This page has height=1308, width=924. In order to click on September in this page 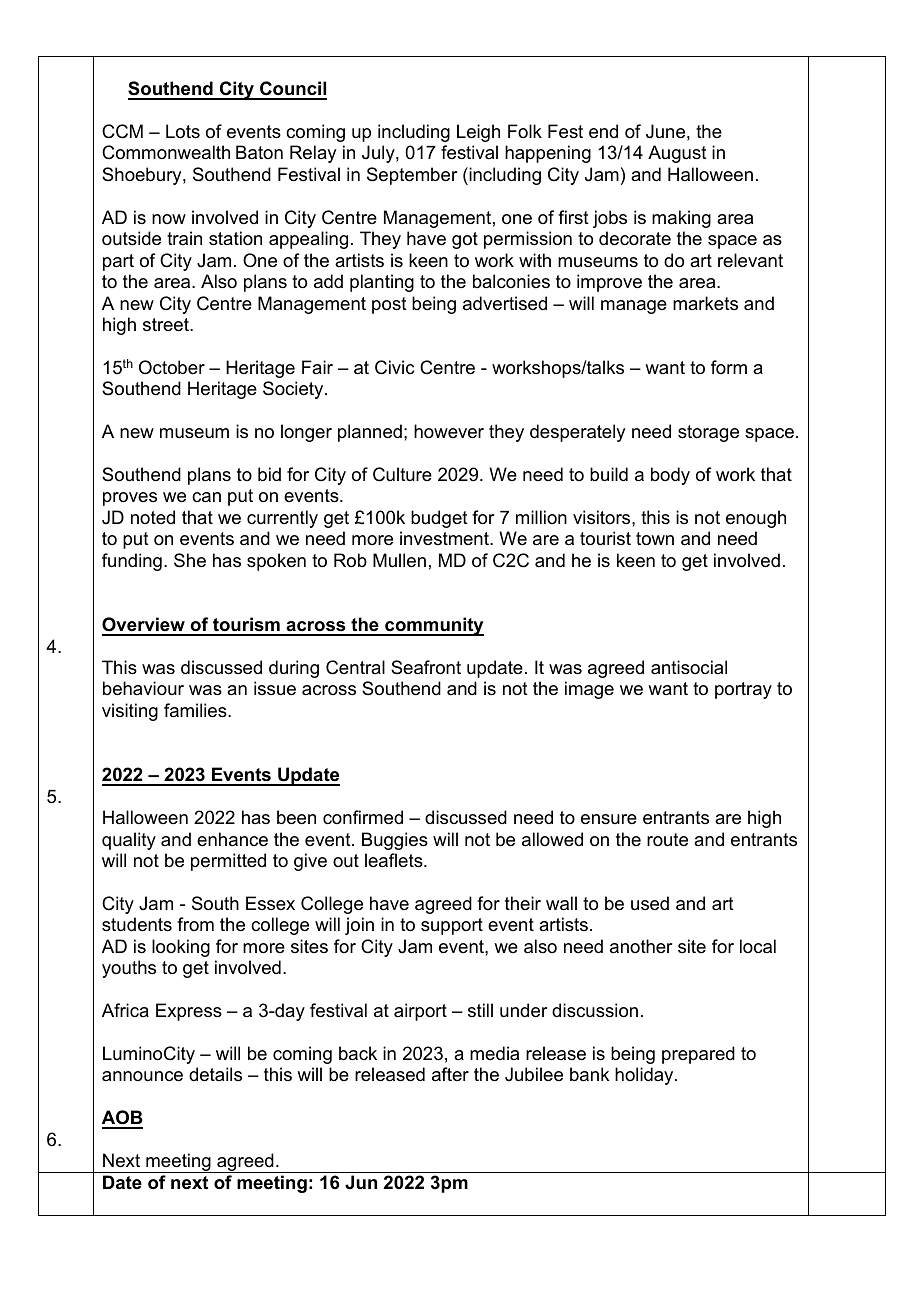, I will do `click(412, 176)`.
